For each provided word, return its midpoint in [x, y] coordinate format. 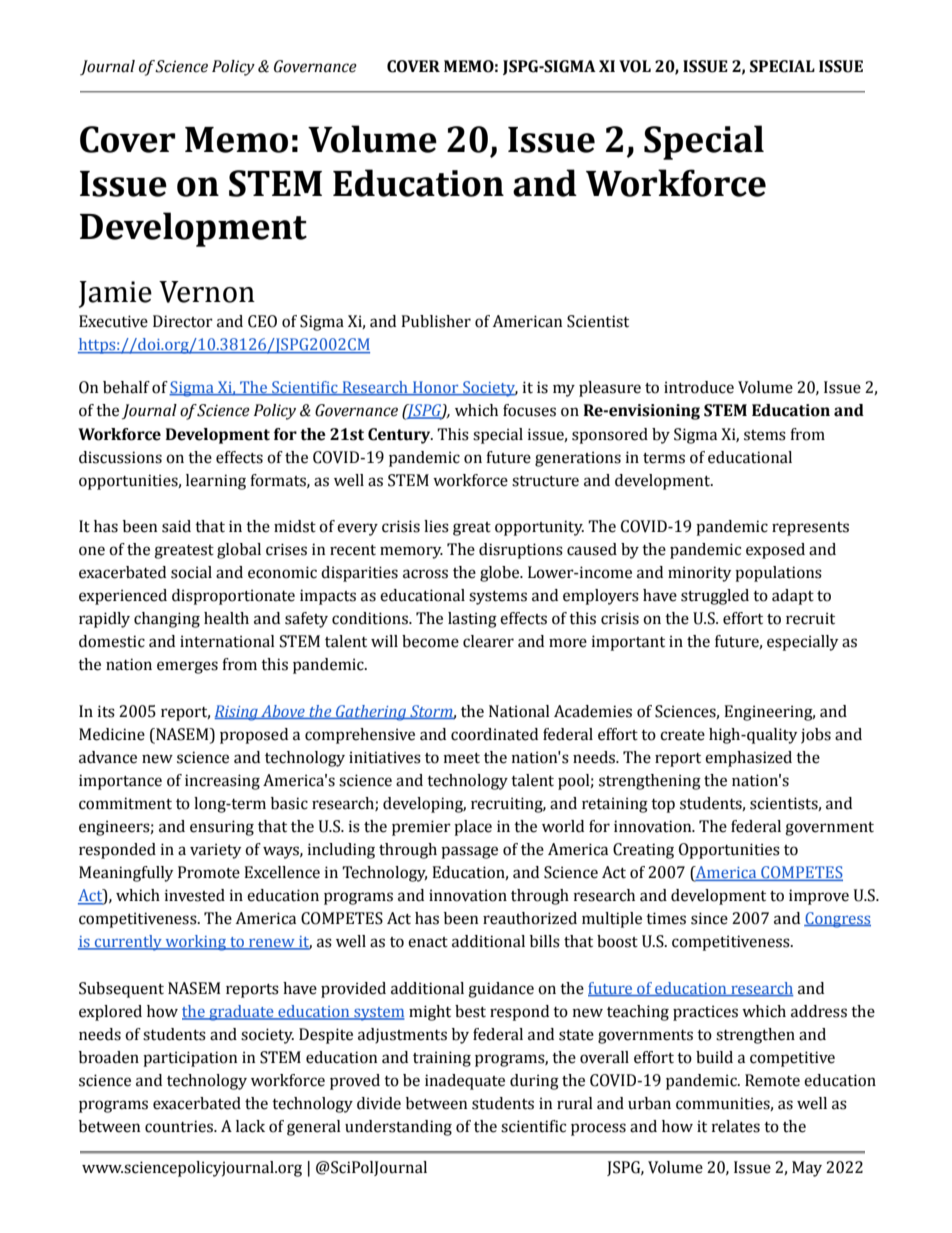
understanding [398, 1128]
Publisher [436, 321]
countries [180, 1126]
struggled [715, 597]
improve [819, 897]
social [191, 572]
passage [469, 852]
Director [183, 321]
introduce [699, 387]
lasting [472, 620]
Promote [209, 872]
